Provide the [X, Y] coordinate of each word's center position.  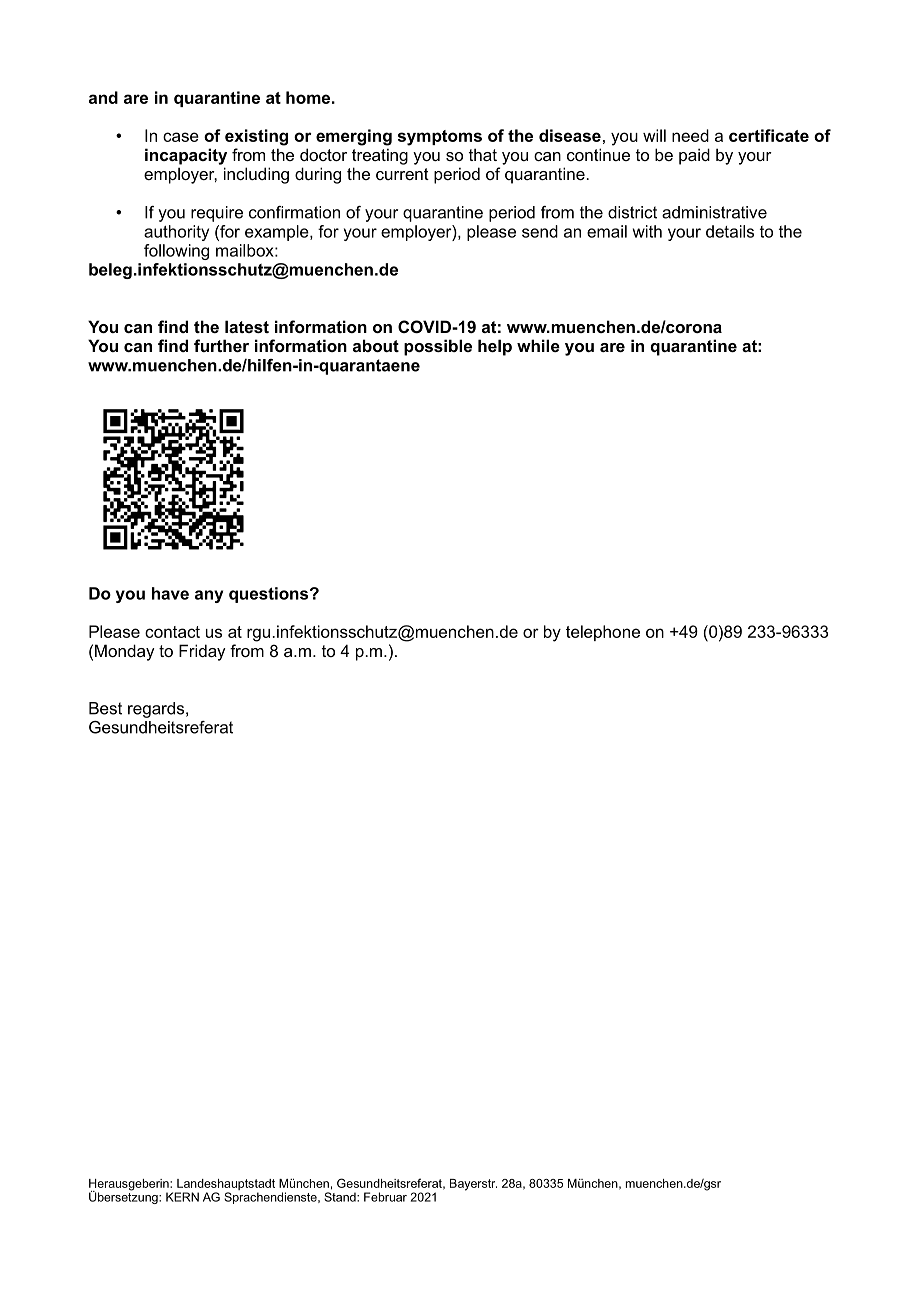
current [402, 174]
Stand [341, 1197]
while [538, 345]
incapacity [186, 156]
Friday [202, 652]
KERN [182, 1197]
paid [694, 156]
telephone [603, 633]
